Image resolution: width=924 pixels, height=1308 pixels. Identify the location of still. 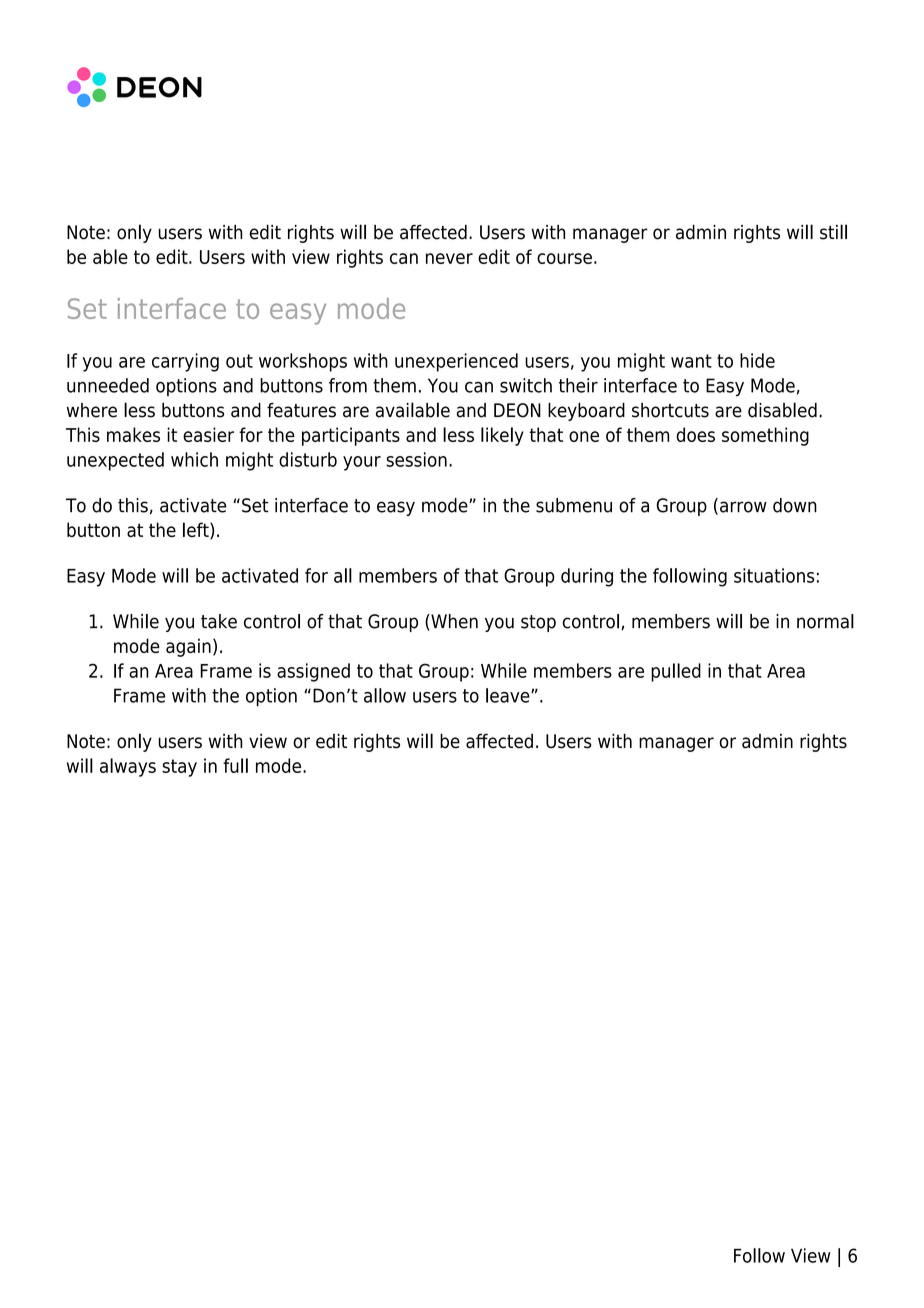
(833, 232).
